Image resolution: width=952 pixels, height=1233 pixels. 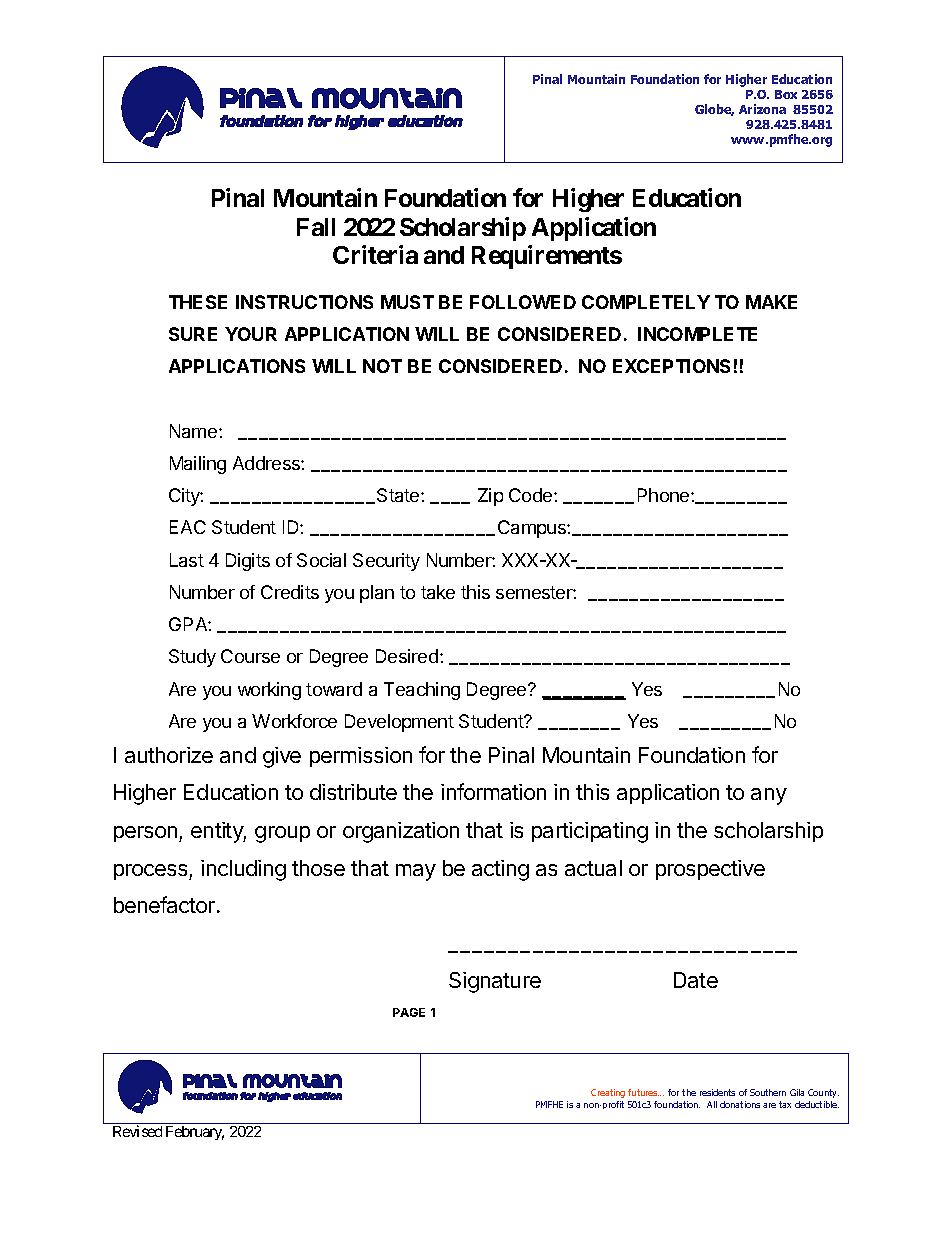 I want to click on Creating, so click(x=608, y=1093).
